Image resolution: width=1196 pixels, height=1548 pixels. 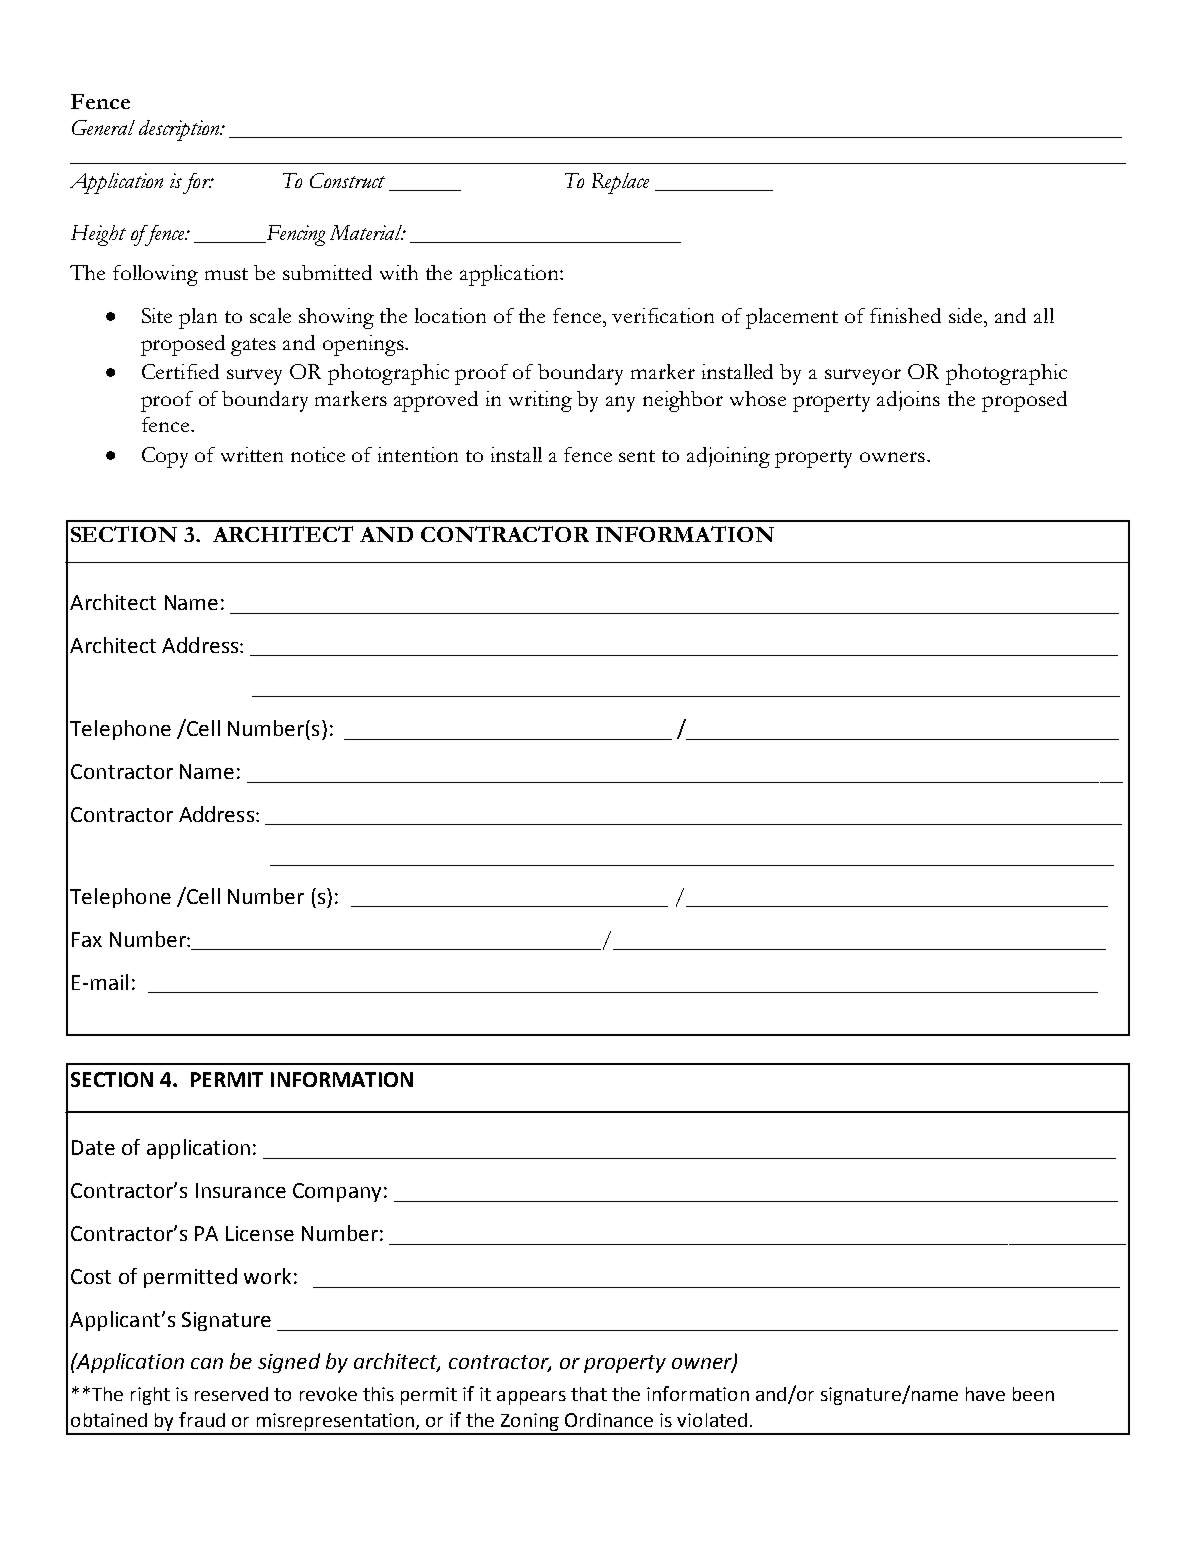 What do you see at coordinates (758, 398) in the screenshot?
I see `whose` at bounding box center [758, 398].
